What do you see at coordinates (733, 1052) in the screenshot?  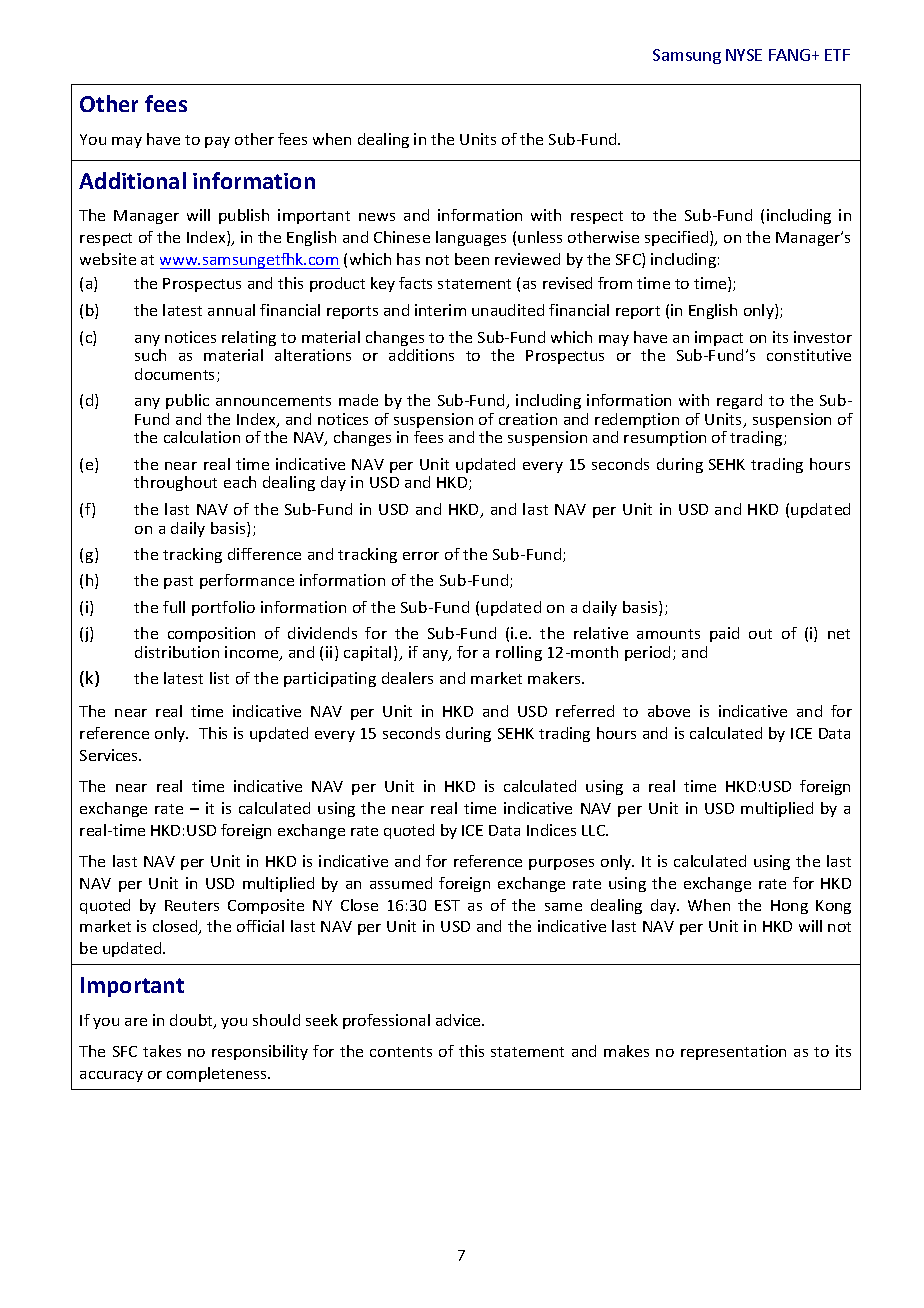 I see `representation` at bounding box center [733, 1052].
